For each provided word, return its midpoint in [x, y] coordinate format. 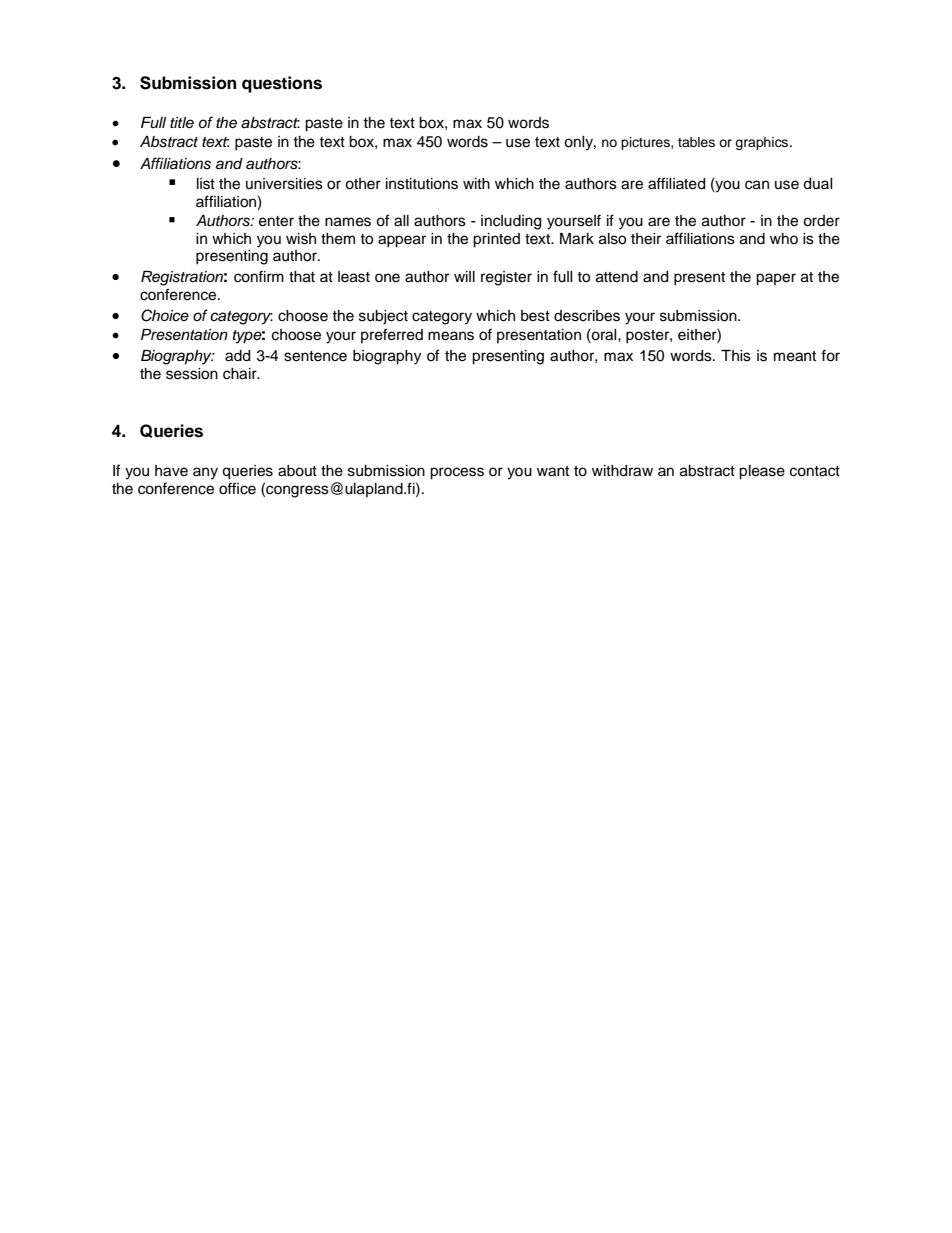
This [736, 356]
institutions [422, 184]
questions [282, 84]
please [762, 472]
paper [776, 279]
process [457, 473]
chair [241, 374]
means [451, 336]
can [757, 185]
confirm [259, 276]
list [206, 184]
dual [818, 184]
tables [696, 142]
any [205, 473]
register [506, 278]
